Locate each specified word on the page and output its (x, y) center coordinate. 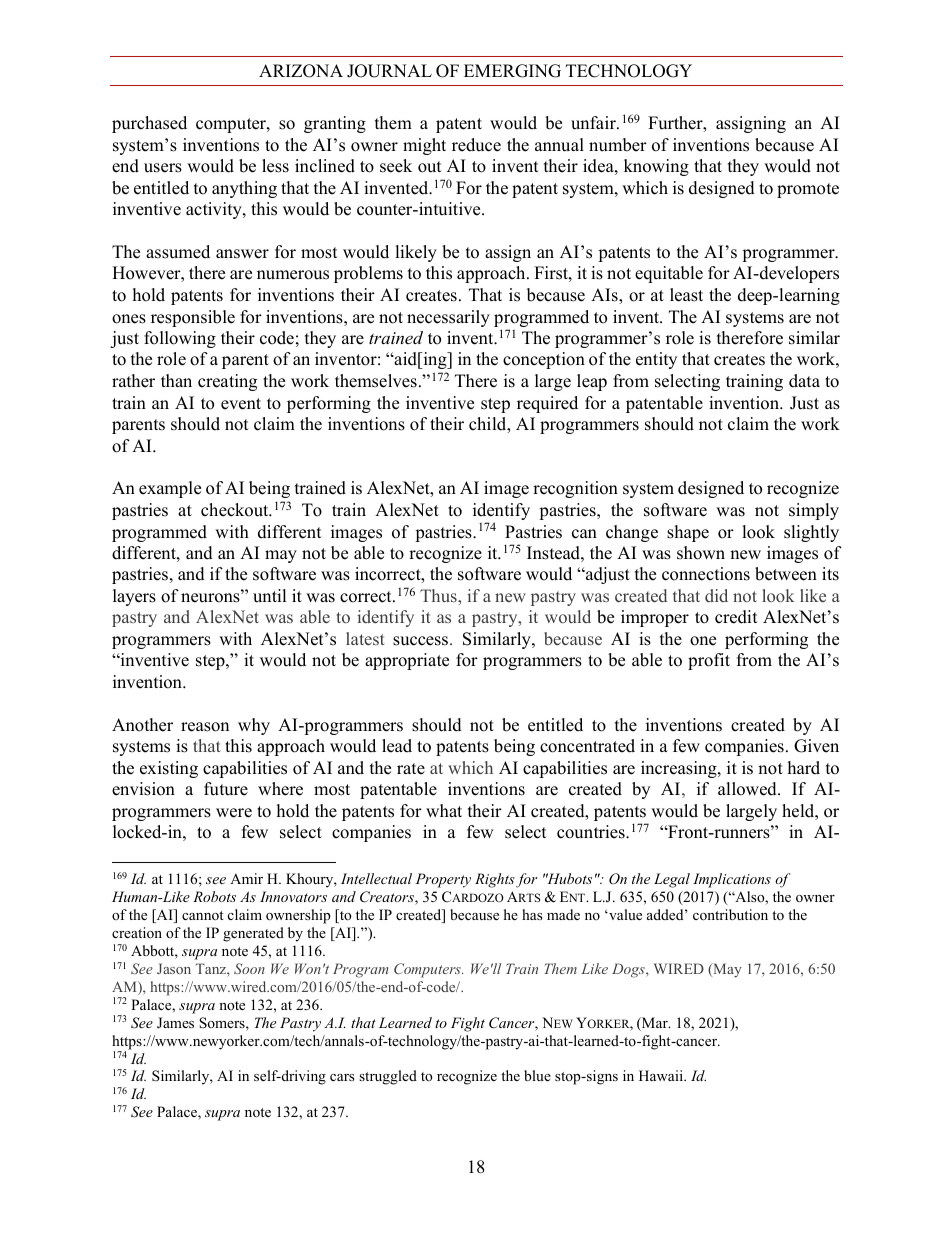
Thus (439, 595)
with (232, 531)
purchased (149, 124)
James (175, 1023)
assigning (751, 124)
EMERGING (512, 71)
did (716, 595)
